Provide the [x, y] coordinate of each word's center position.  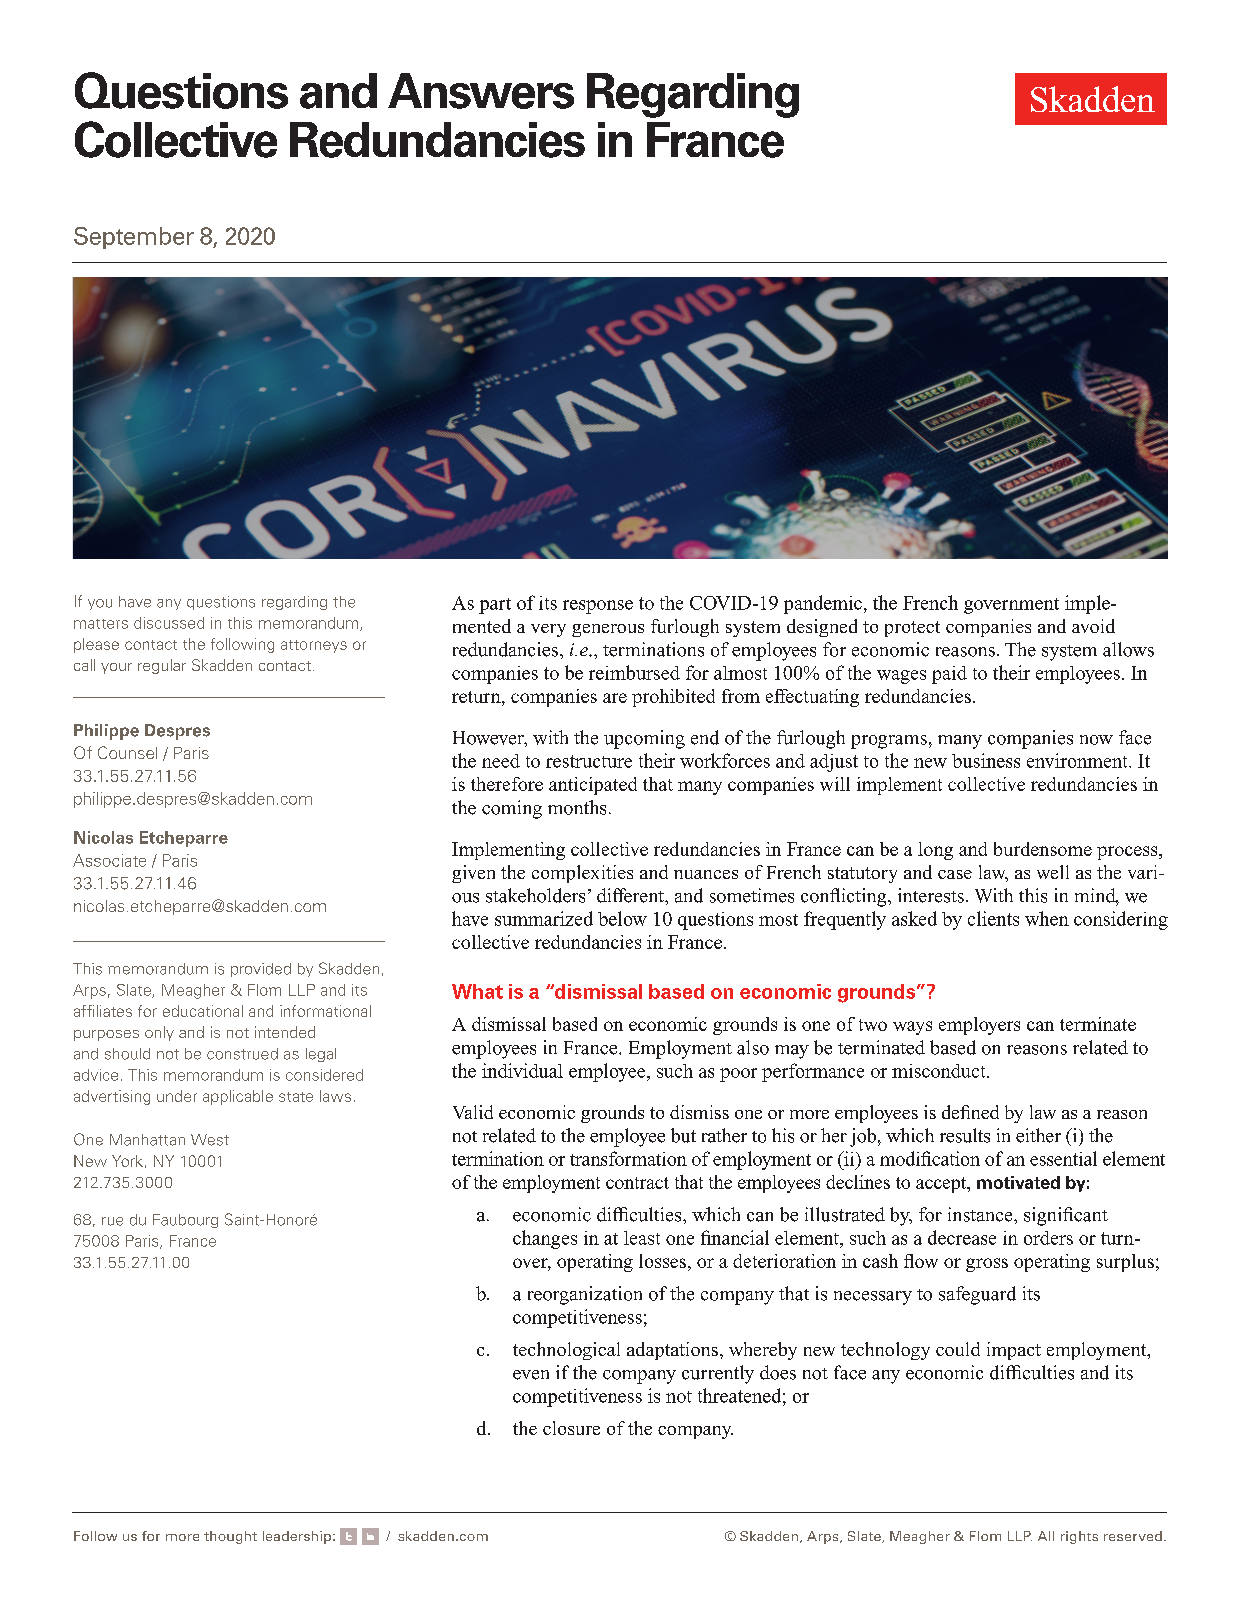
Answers [481, 91]
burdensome [1043, 849]
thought [230, 1537]
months [577, 807]
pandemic [823, 604]
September [134, 238]
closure [571, 1428]
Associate [109, 860]
